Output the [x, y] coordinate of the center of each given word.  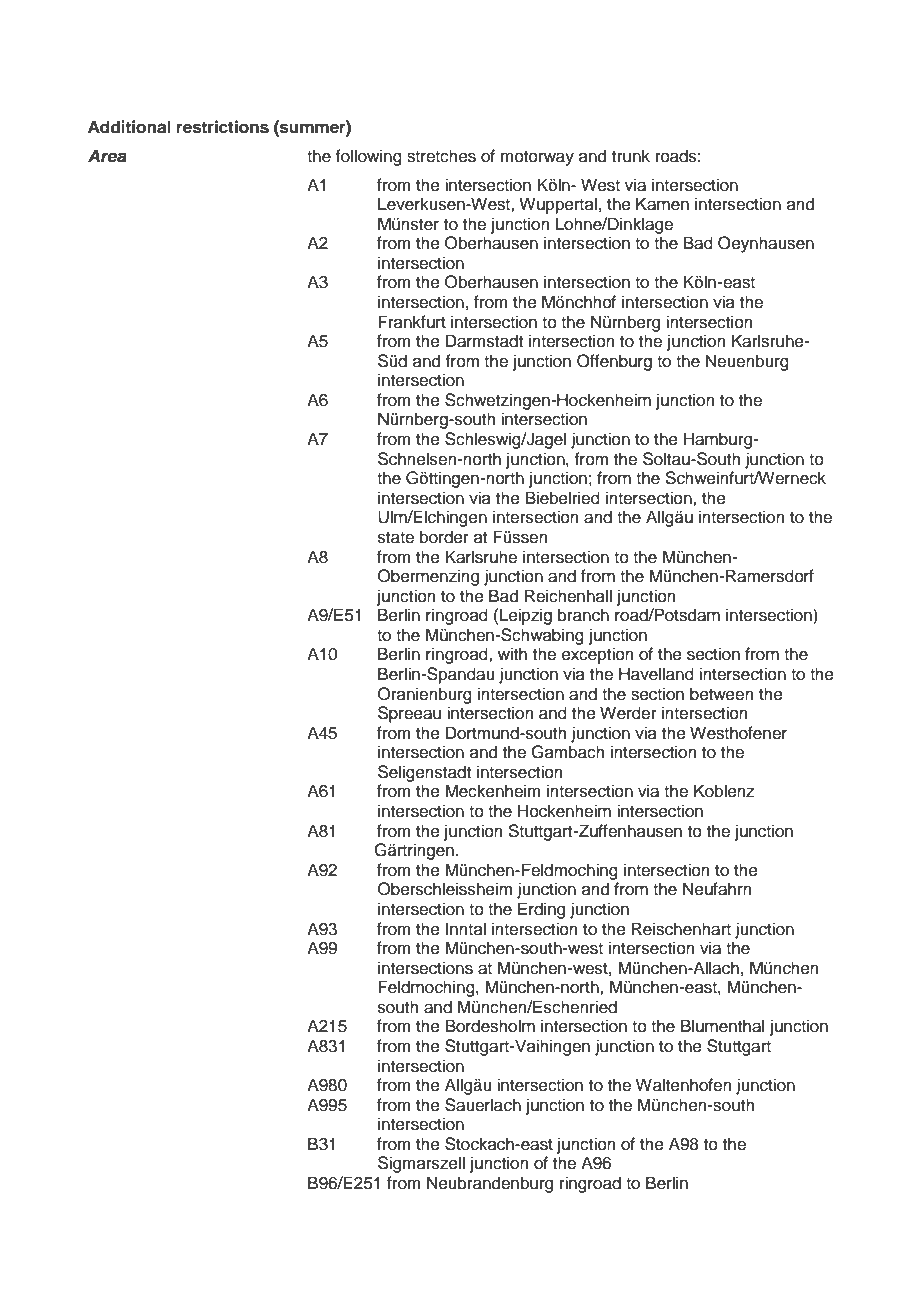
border [444, 537]
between [722, 694]
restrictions [223, 127]
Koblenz [724, 791]
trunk [631, 156]
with [512, 653]
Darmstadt [484, 341]
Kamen [662, 204]
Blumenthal [722, 1026]
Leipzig [526, 616]
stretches [441, 156]
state [396, 538]
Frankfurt [412, 322]
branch [583, 615]
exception [598, 655]
